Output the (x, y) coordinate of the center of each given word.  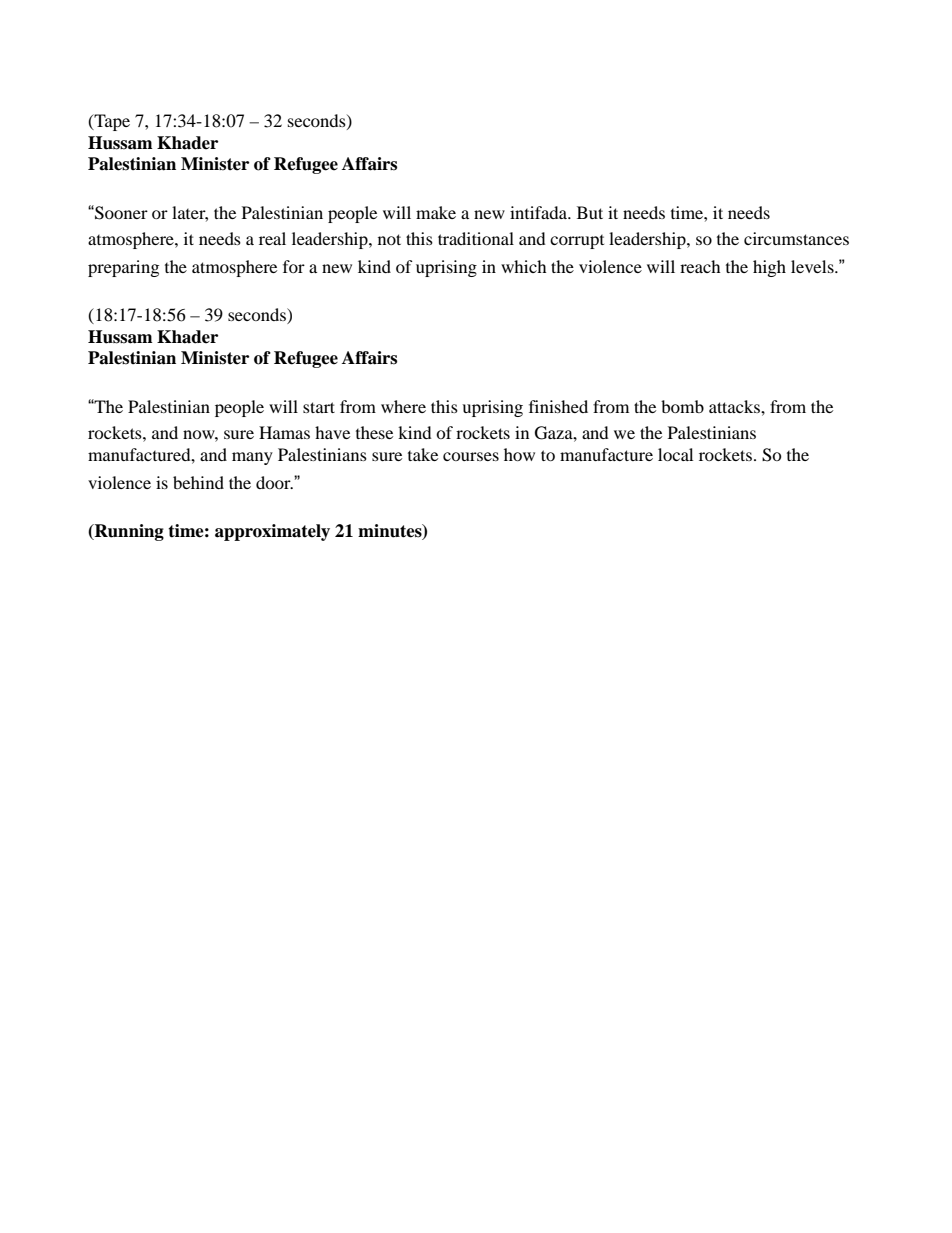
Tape (111, 122)
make (436, 212)
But (590, 212)
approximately (272, 532)
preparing (123, 268)
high (769, 268)
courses (471, 456)
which (524, 266)
